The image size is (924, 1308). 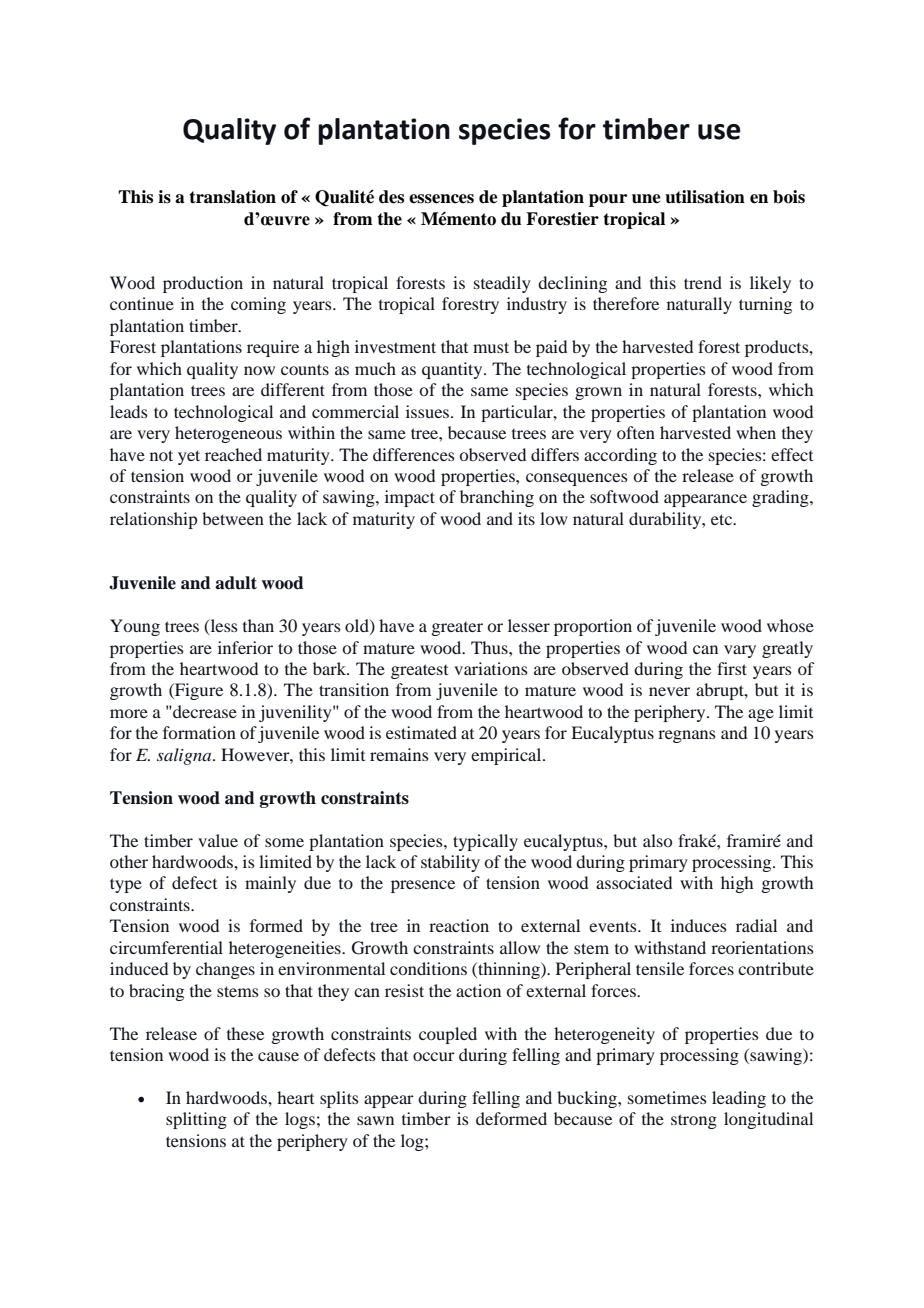 What do you see at coordinates (699, 925) in the page?
I see `induces` at bounding box center [699, 925].
